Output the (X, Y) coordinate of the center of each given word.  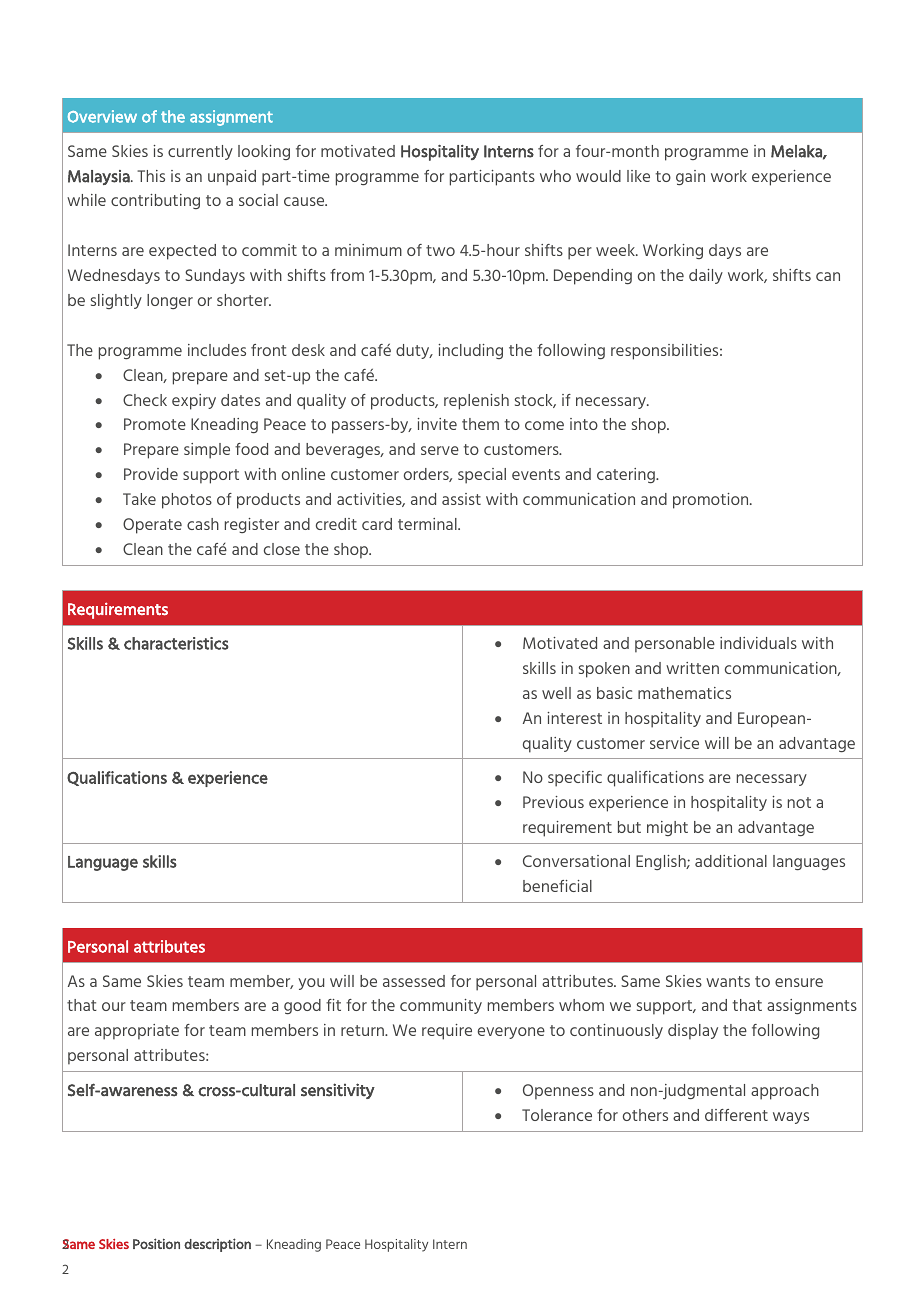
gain (690, 177)
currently (200, 152)
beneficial (557, 886)
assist (461, 499)
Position (156, 1243)
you (311, 984)
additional (731, 861)
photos (187, 501)
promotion (712, 501)
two (440, 250)
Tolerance (557, 1115)
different (736, 1115)
